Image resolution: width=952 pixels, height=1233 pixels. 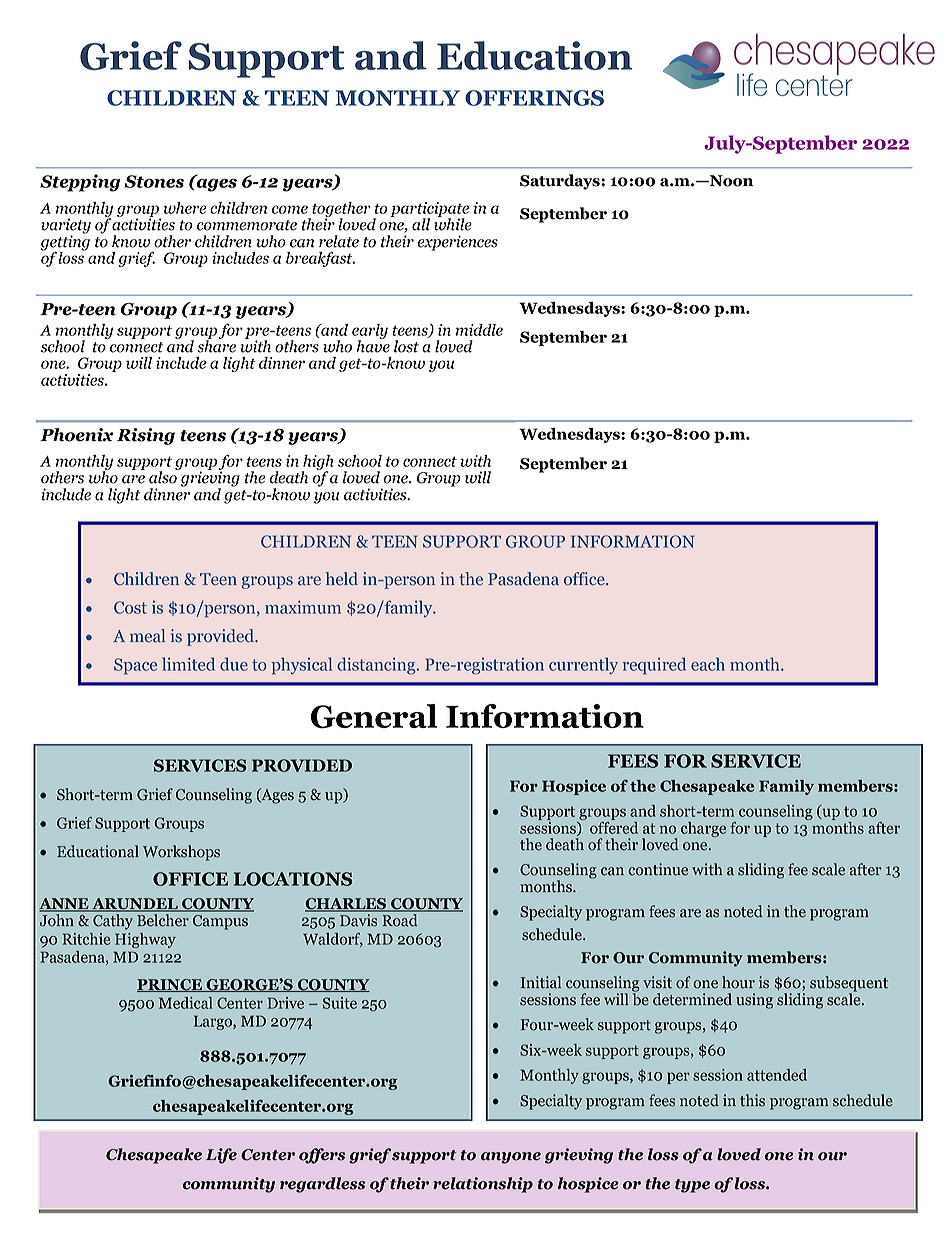 What do you see at coordinates (534, 98) in the document?
I see `OFFERINGS` at bounding box center [534, 98].
